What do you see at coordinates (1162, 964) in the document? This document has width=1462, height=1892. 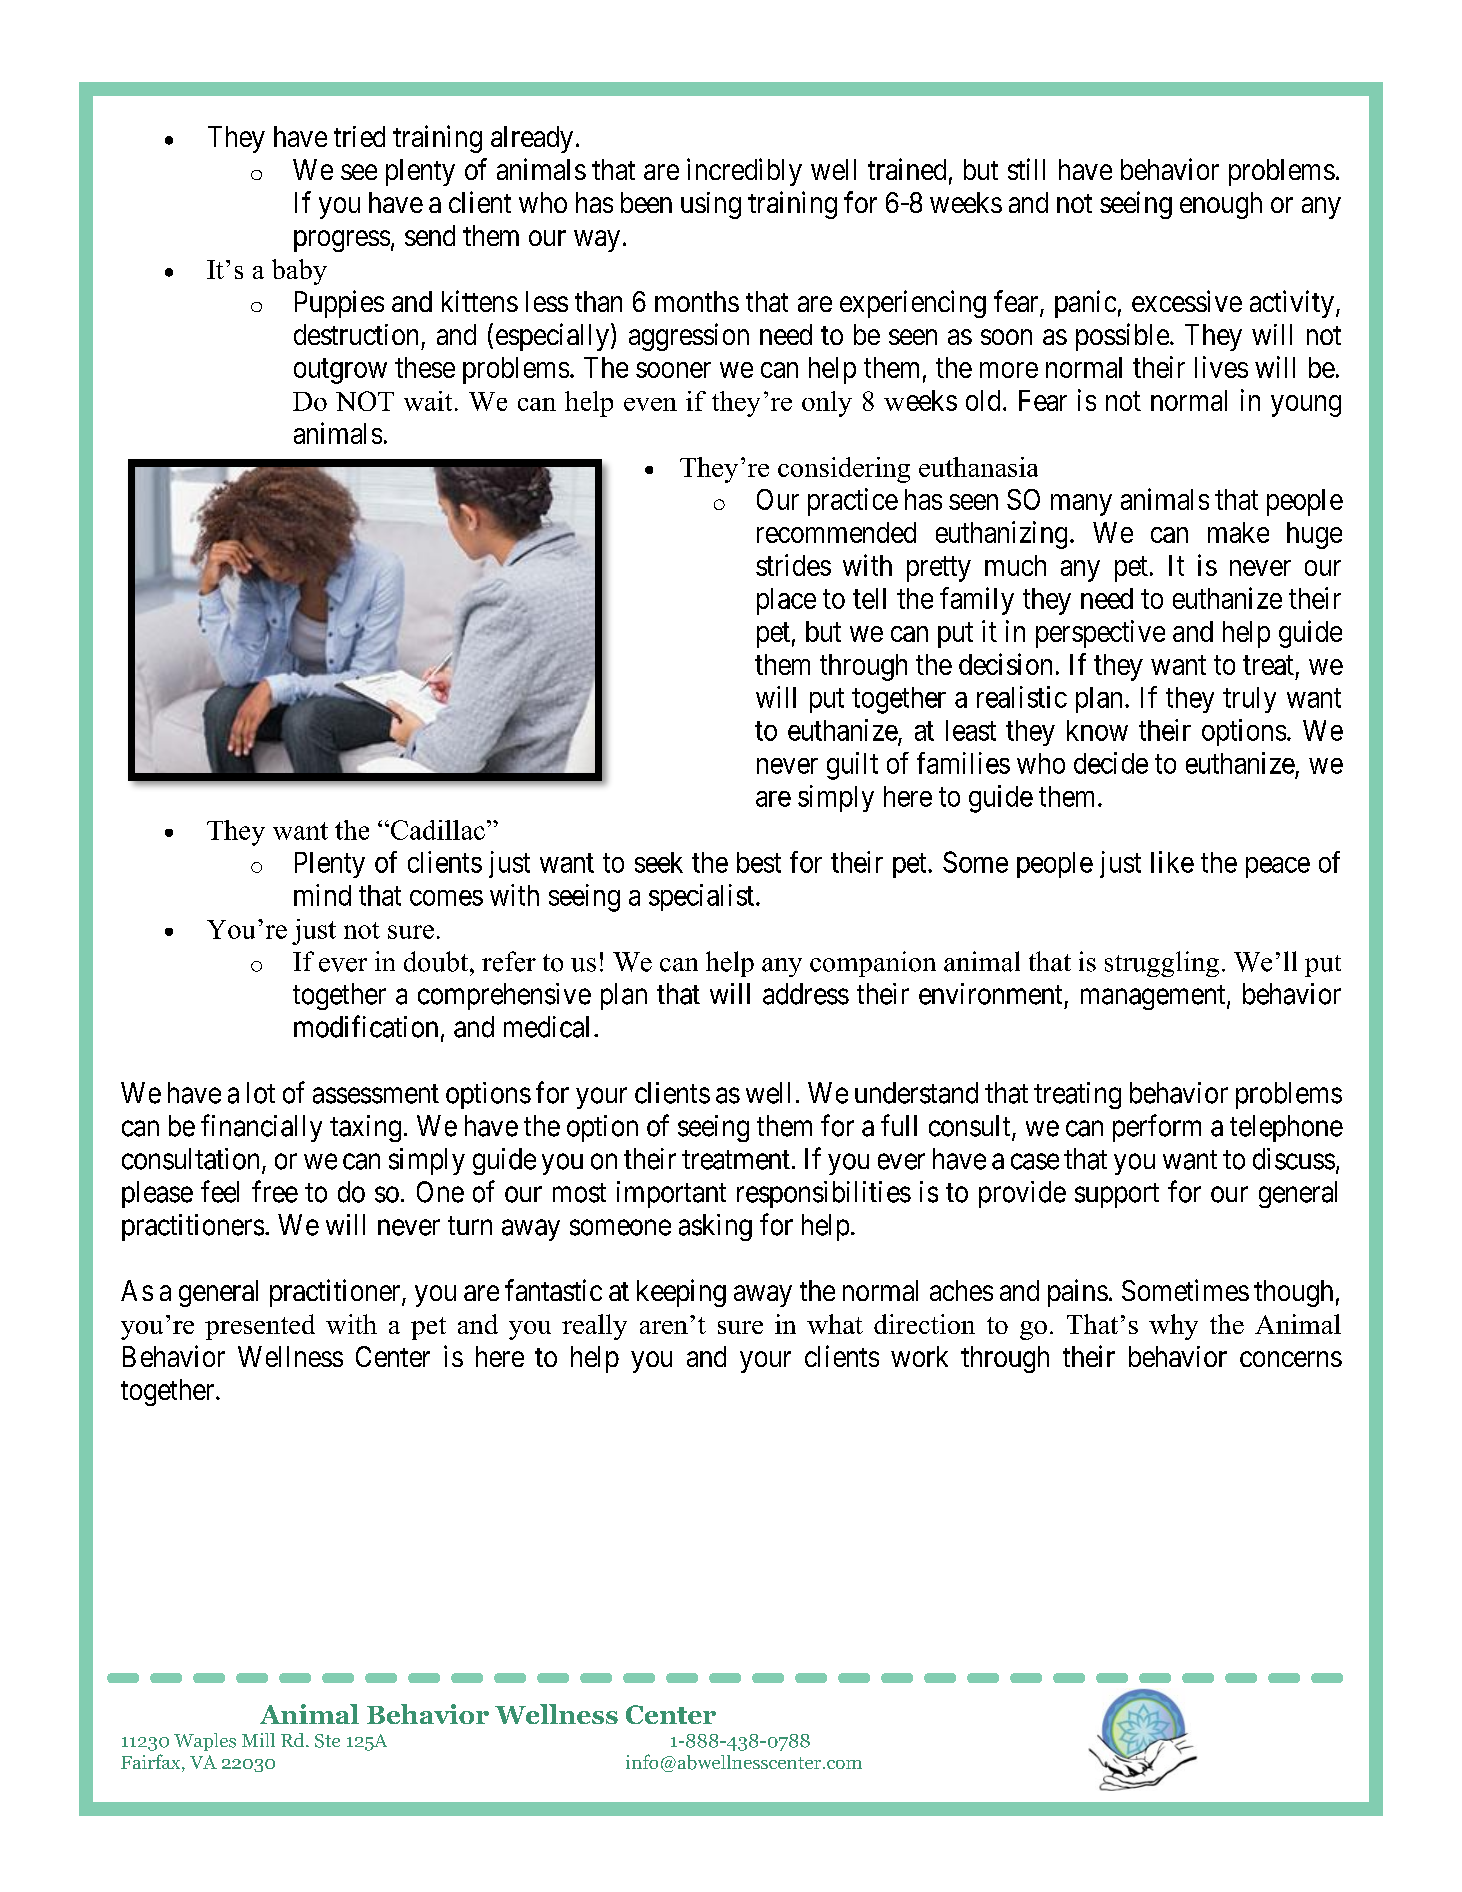 I see `struggling` at bounding box center [1162, 964].
